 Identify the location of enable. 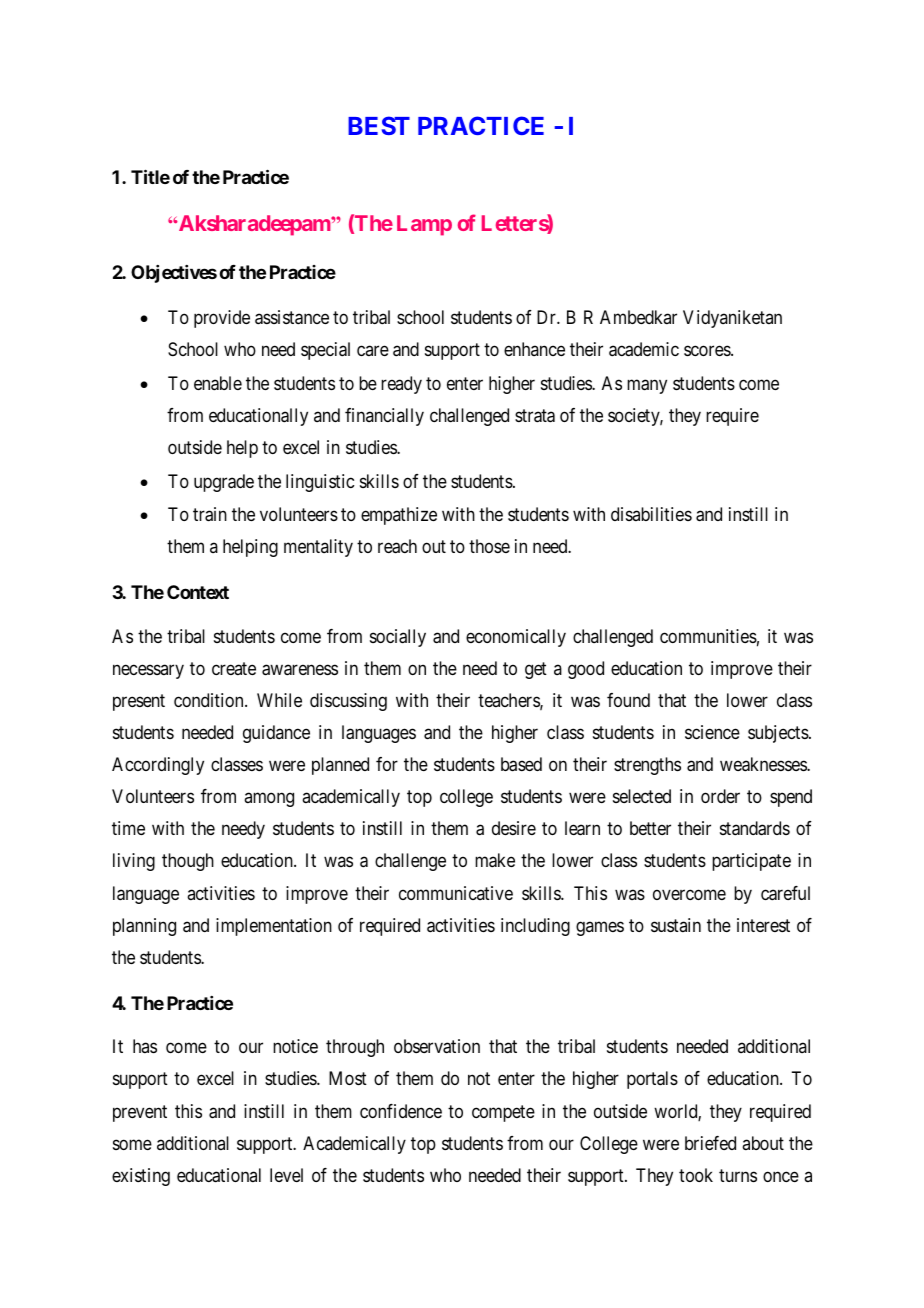
(218, 383).
